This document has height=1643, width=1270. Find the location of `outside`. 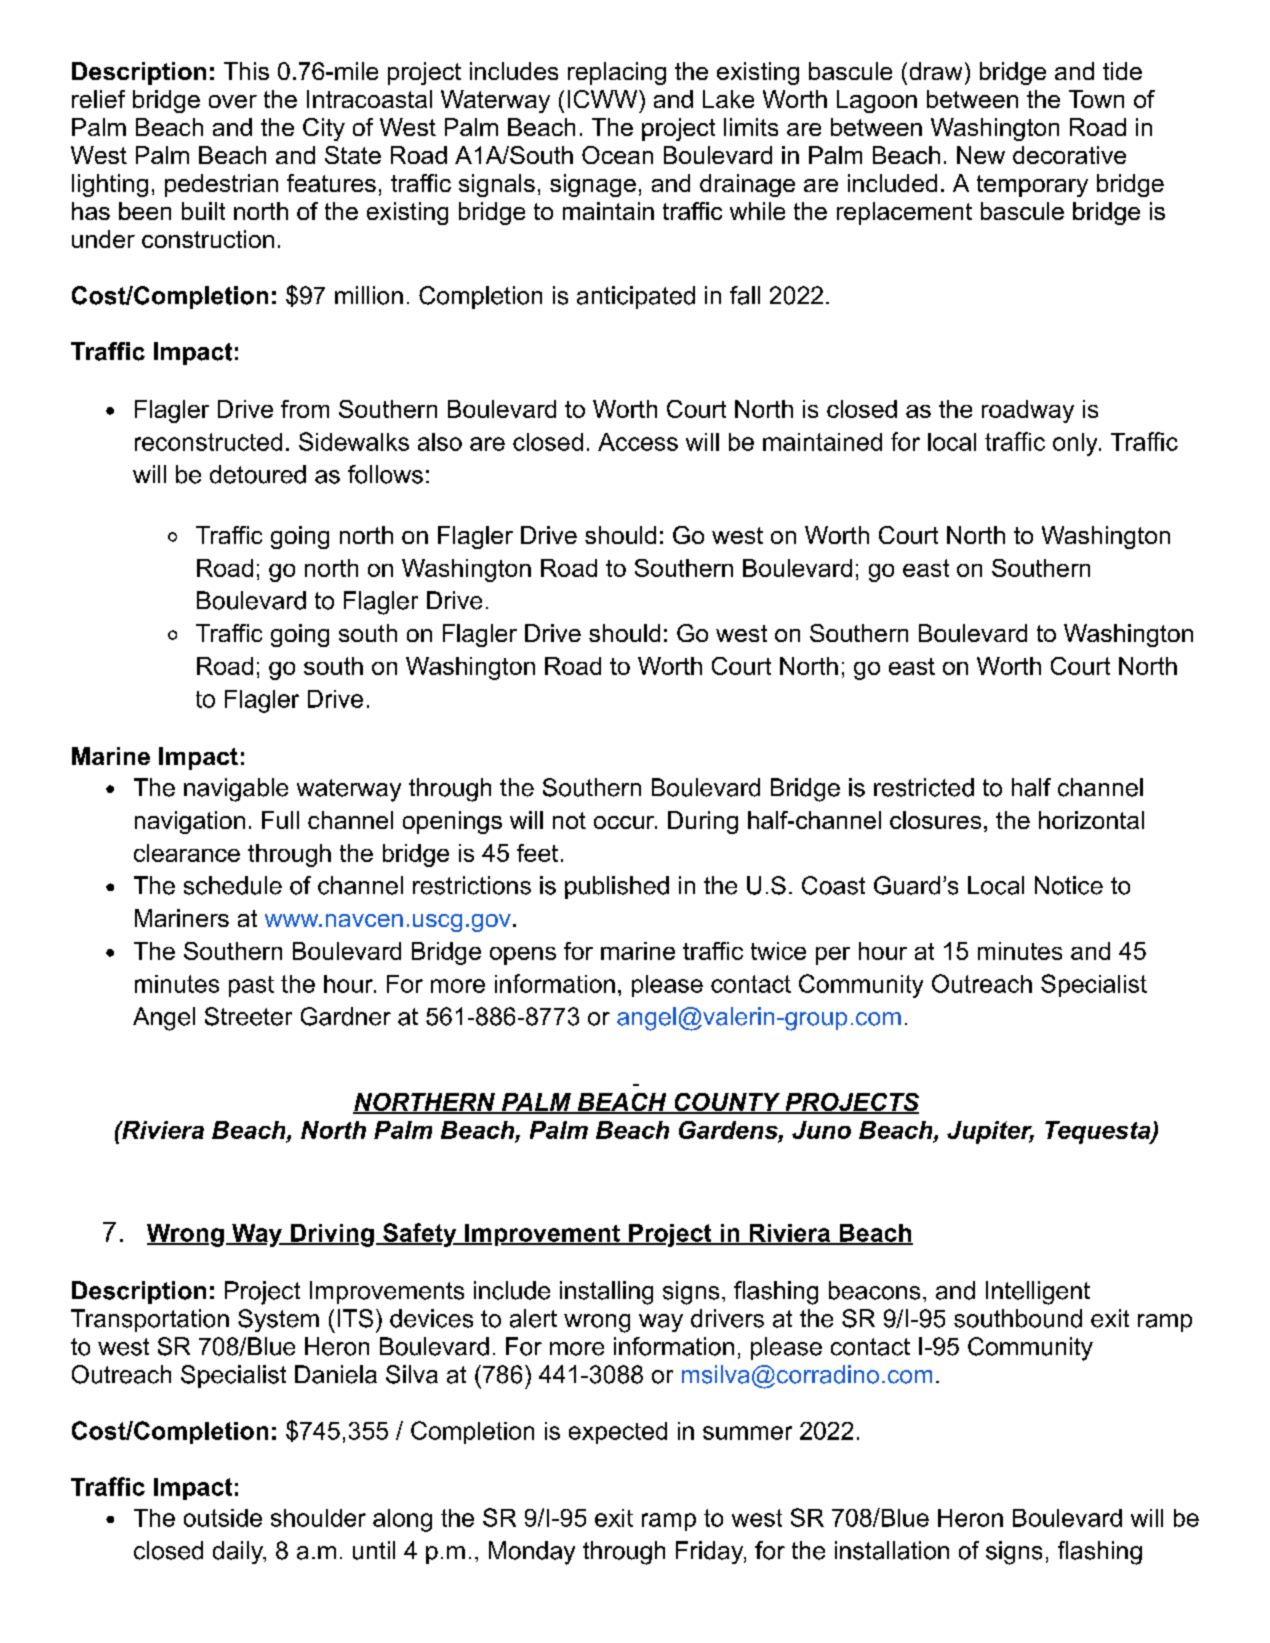

outside is located at coordinates (223, 1518).
